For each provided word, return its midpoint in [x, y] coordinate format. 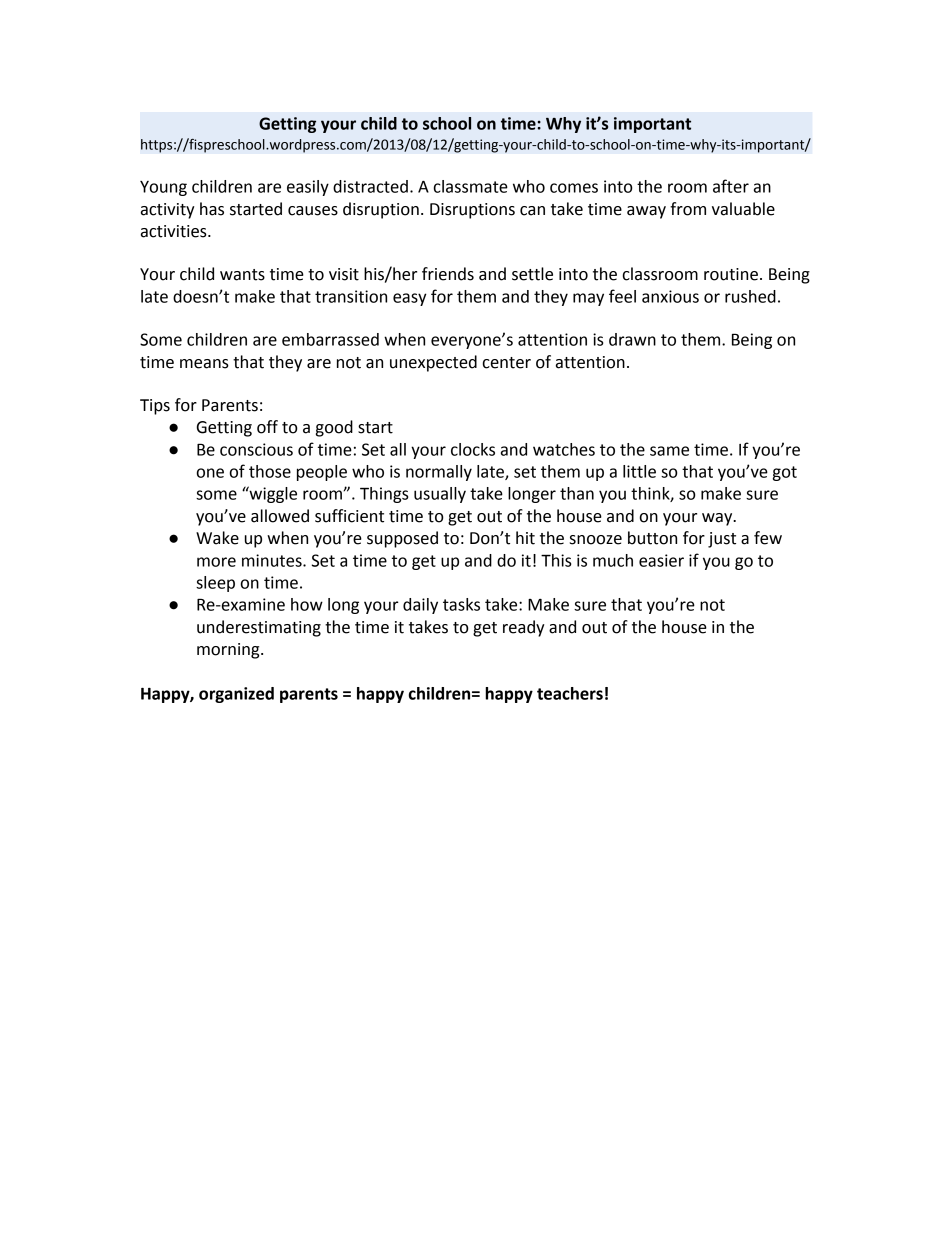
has [212, 209]
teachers [570, 693]
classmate [471, 186]
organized [236, 695]
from [688, 209]
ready [524, 628]
